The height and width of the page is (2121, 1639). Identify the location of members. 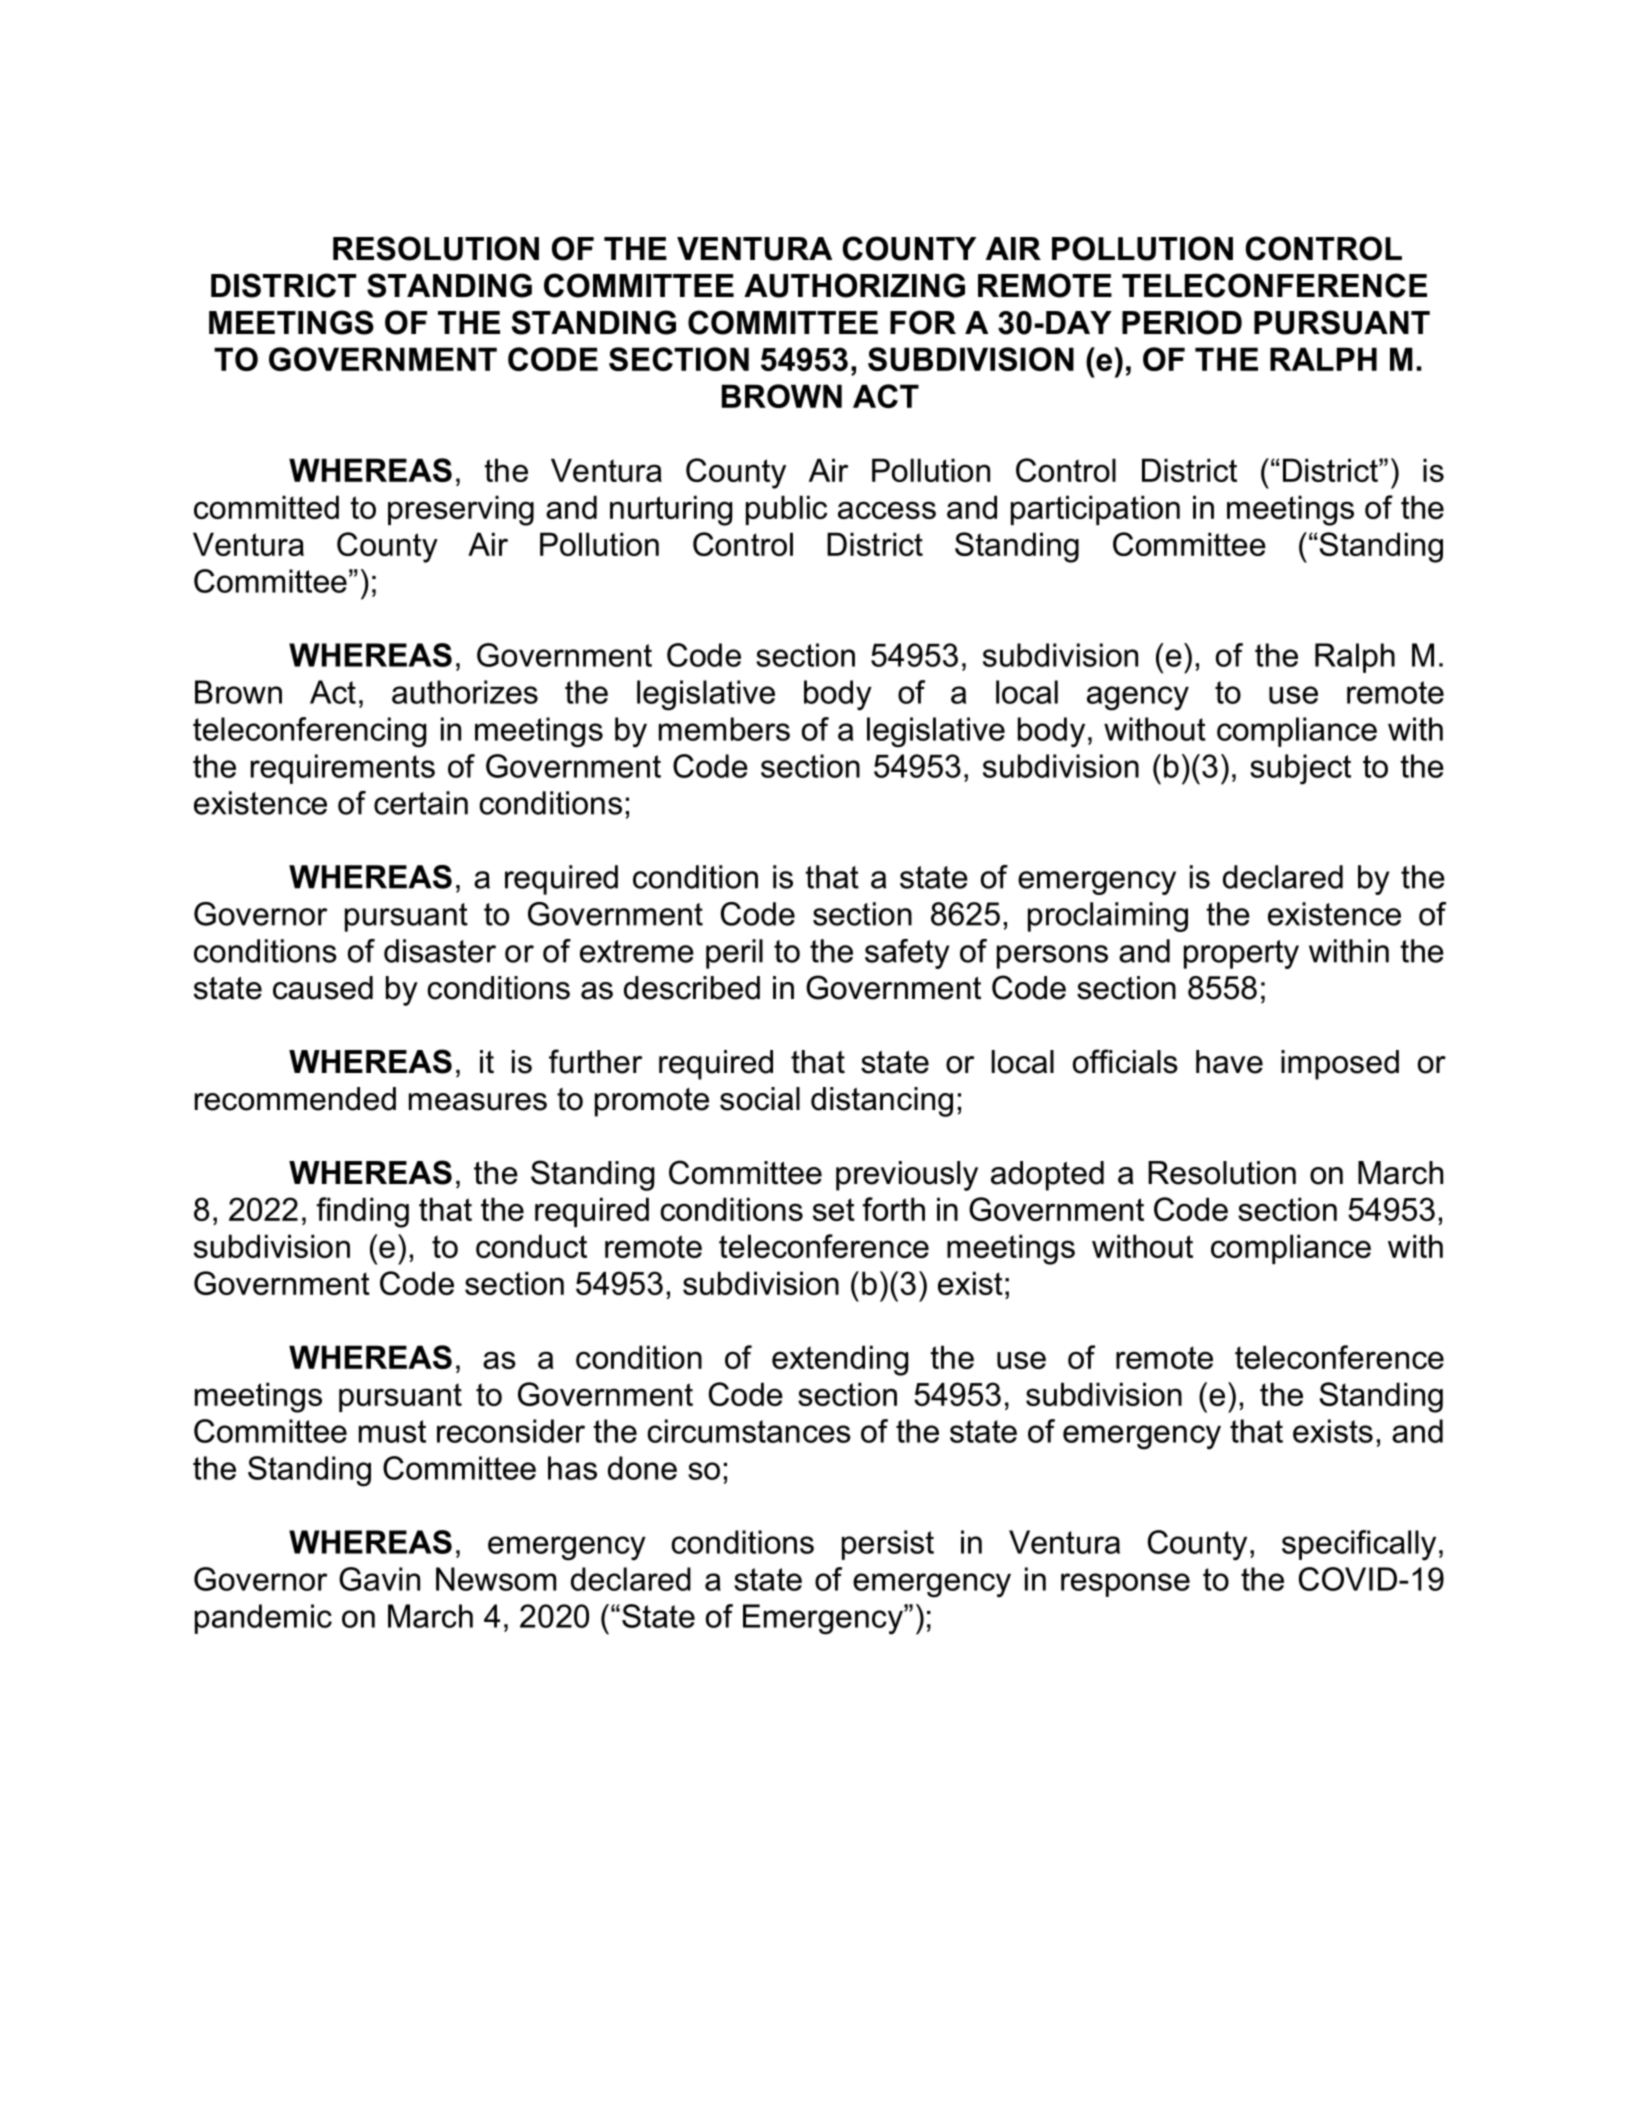
(724, 729).
